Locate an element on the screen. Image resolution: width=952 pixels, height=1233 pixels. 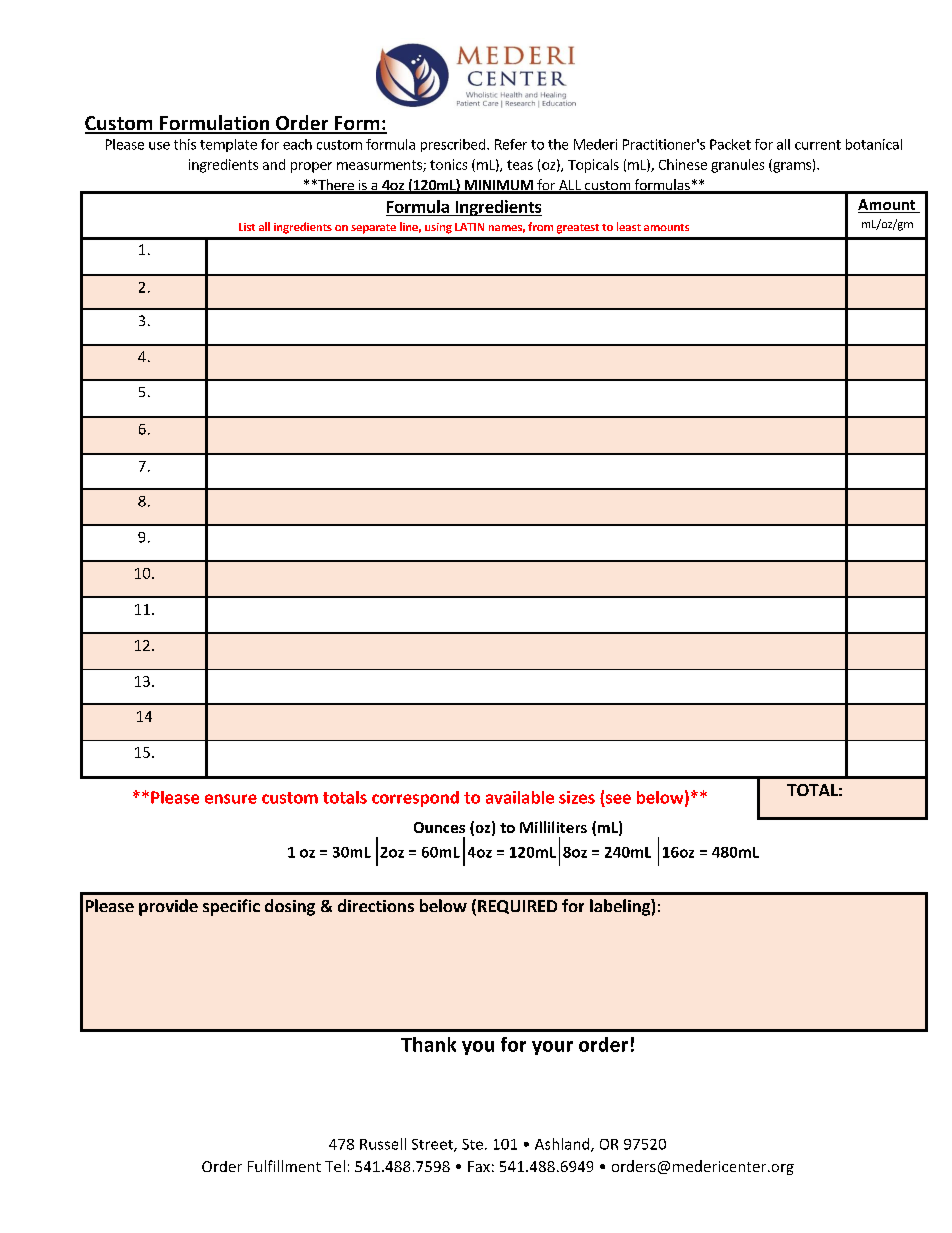
grams is located at coordinates (791, 167).
